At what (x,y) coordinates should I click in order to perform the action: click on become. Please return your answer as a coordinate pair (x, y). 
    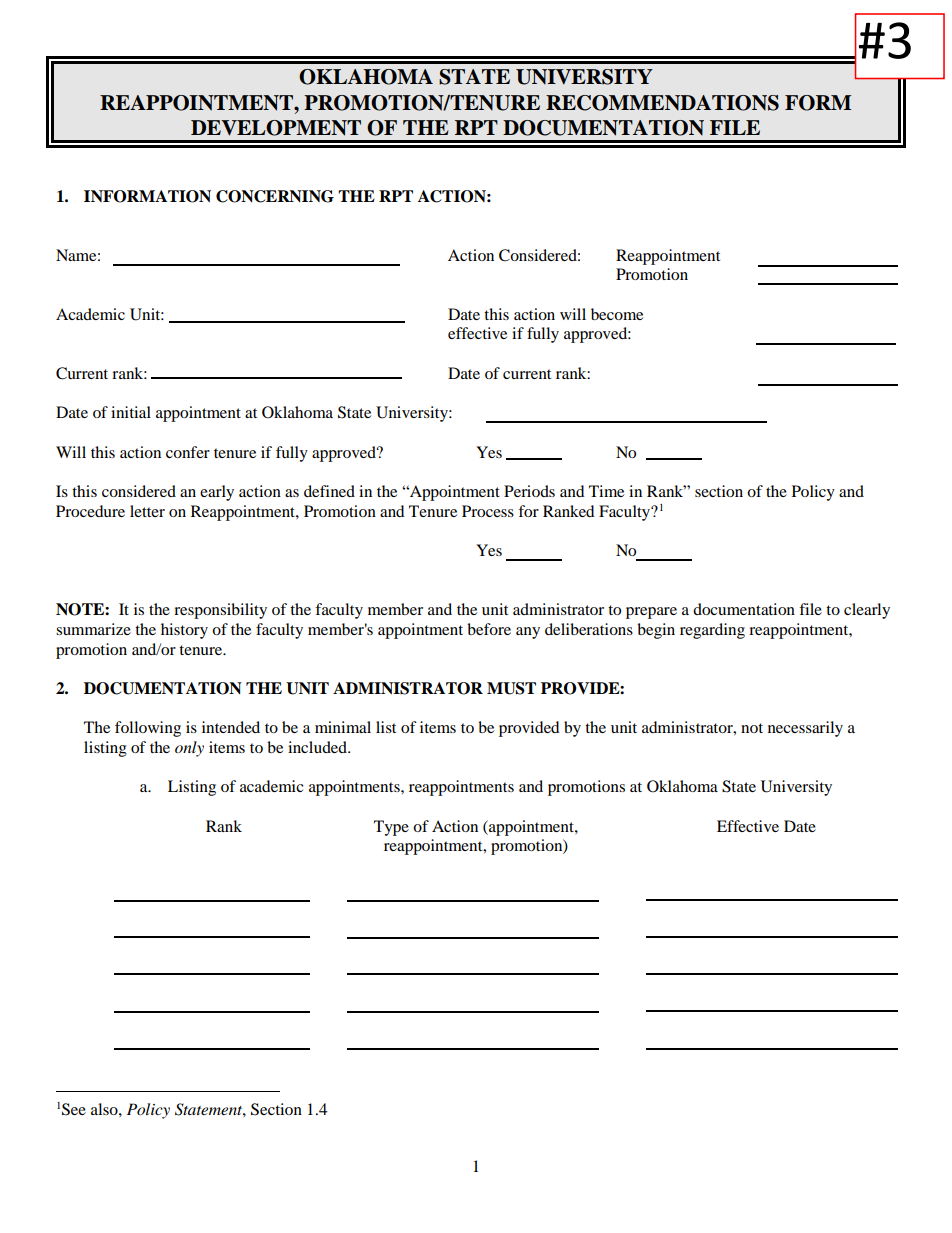
    Looking at the image, I should click on (617, 314).
